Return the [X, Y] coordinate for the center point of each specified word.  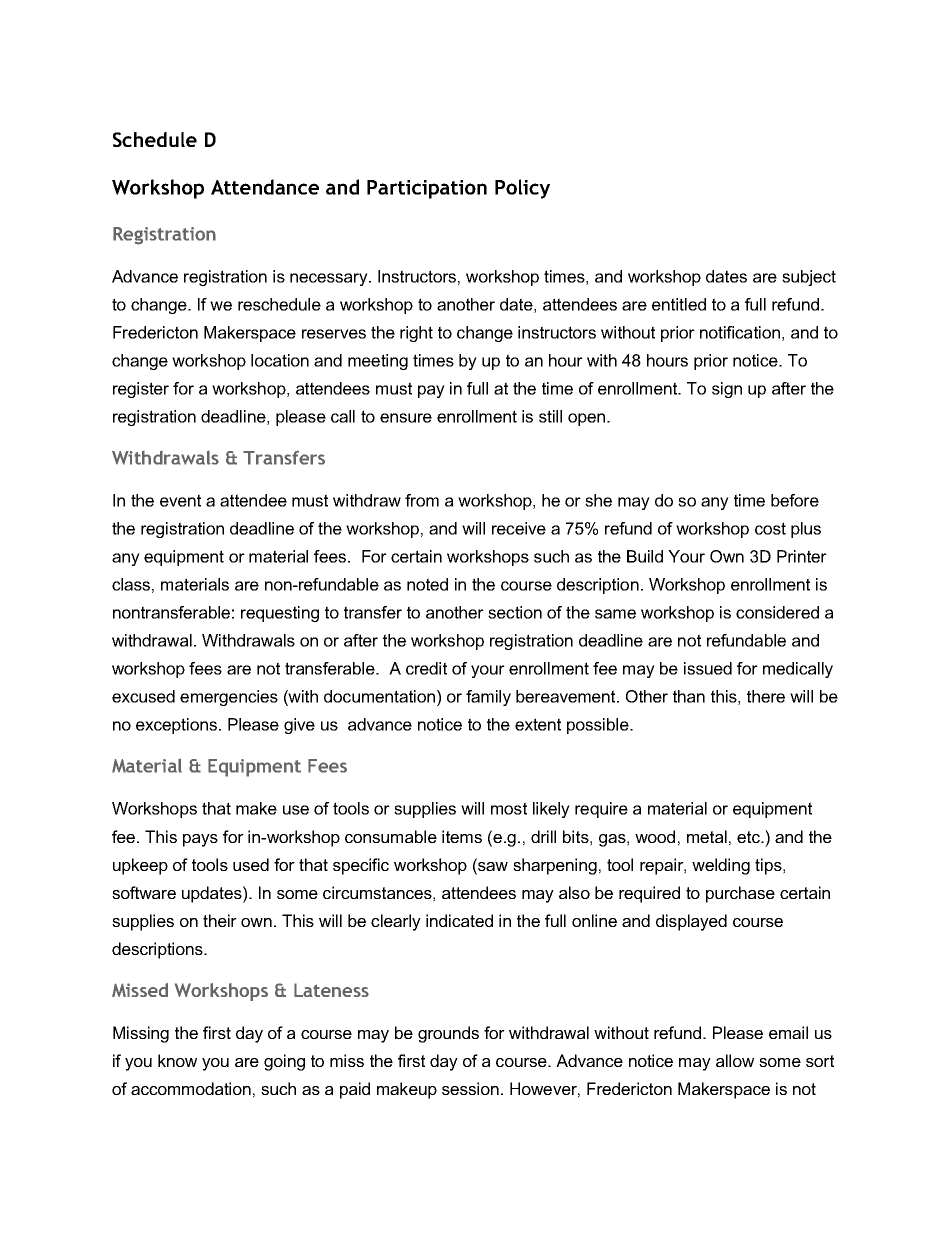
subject [809, 278]
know [177, 1060]
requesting [280, 614]
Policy [522, 189]
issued [708, 668]
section [515, 612]
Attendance [265, 187]
